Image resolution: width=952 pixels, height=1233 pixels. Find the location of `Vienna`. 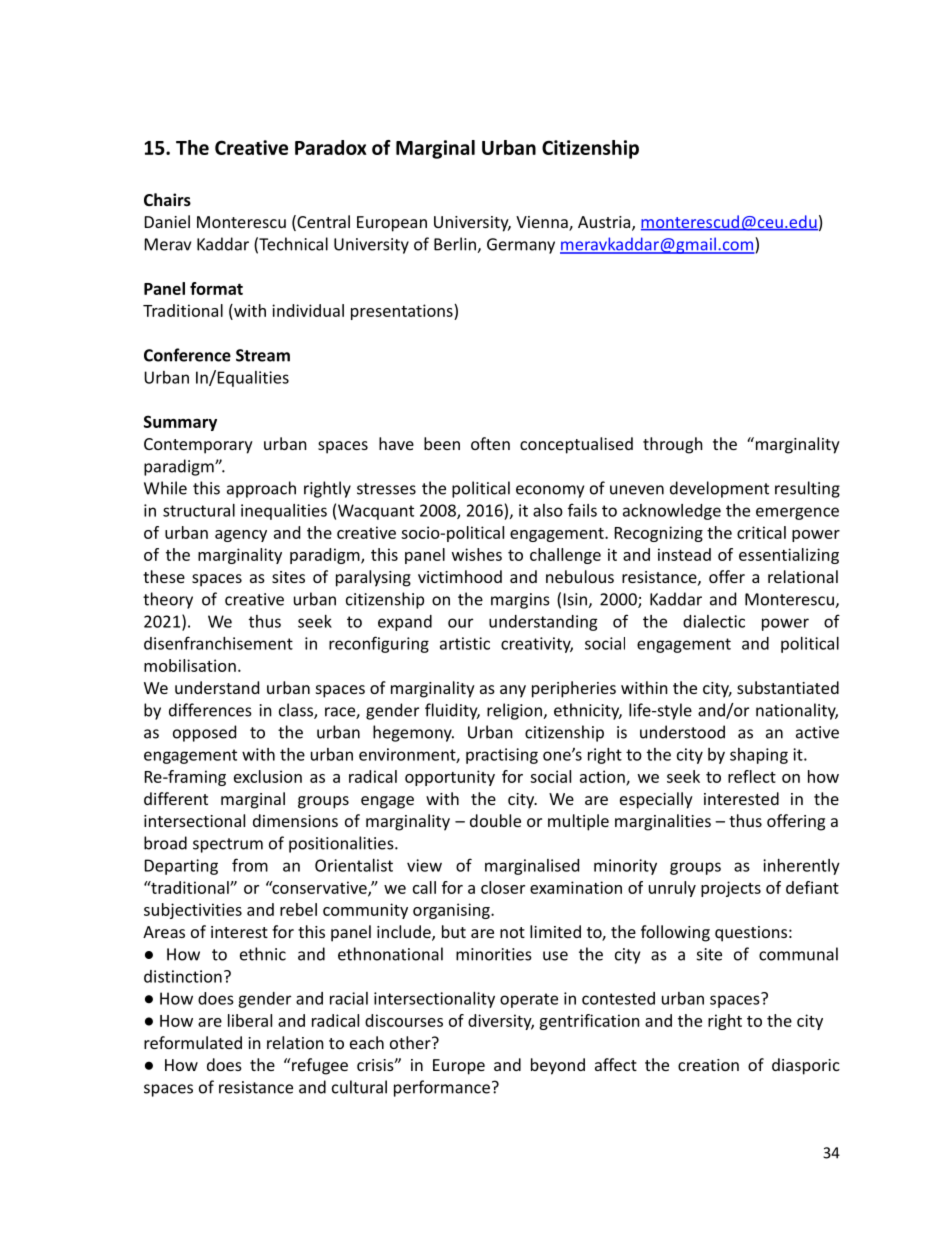

Vienna is located at coordinates (543, 223).
